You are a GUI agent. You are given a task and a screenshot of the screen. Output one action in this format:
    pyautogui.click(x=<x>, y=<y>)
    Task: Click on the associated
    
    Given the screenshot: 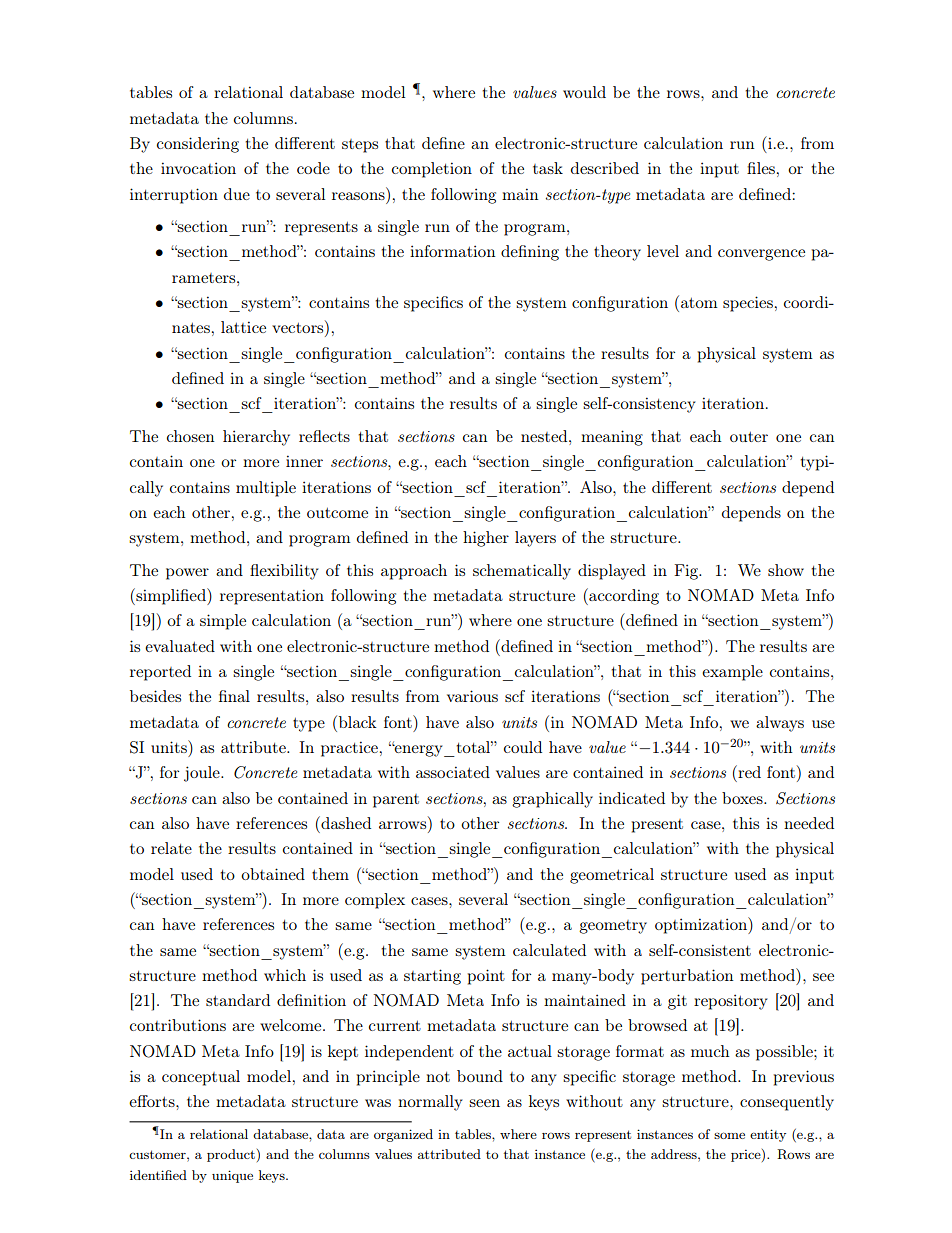 What is the action you would take?
    pyautogui.click(x=453, y=772)
